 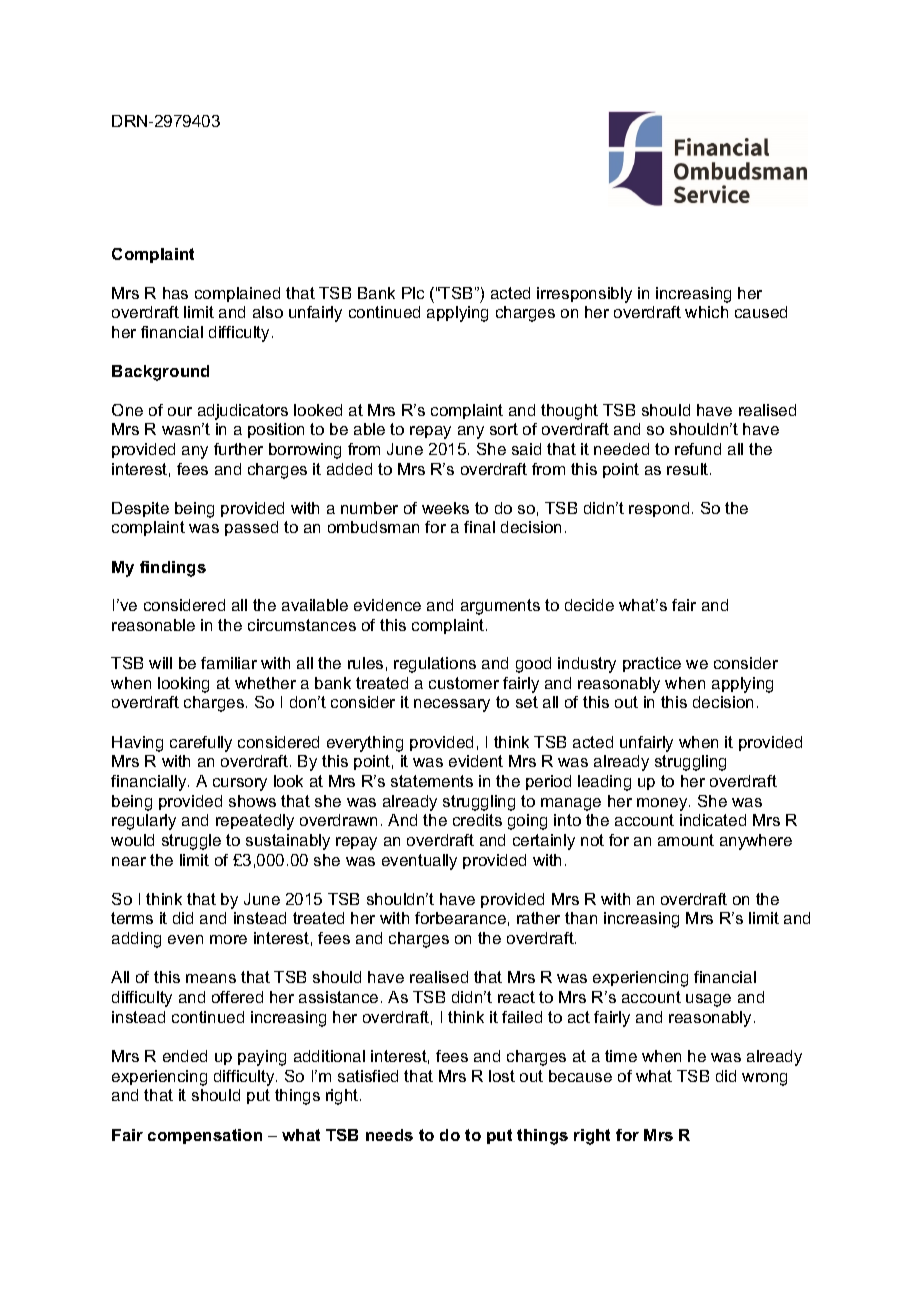 I want to click on needs, so click(x=389, y=1135).
